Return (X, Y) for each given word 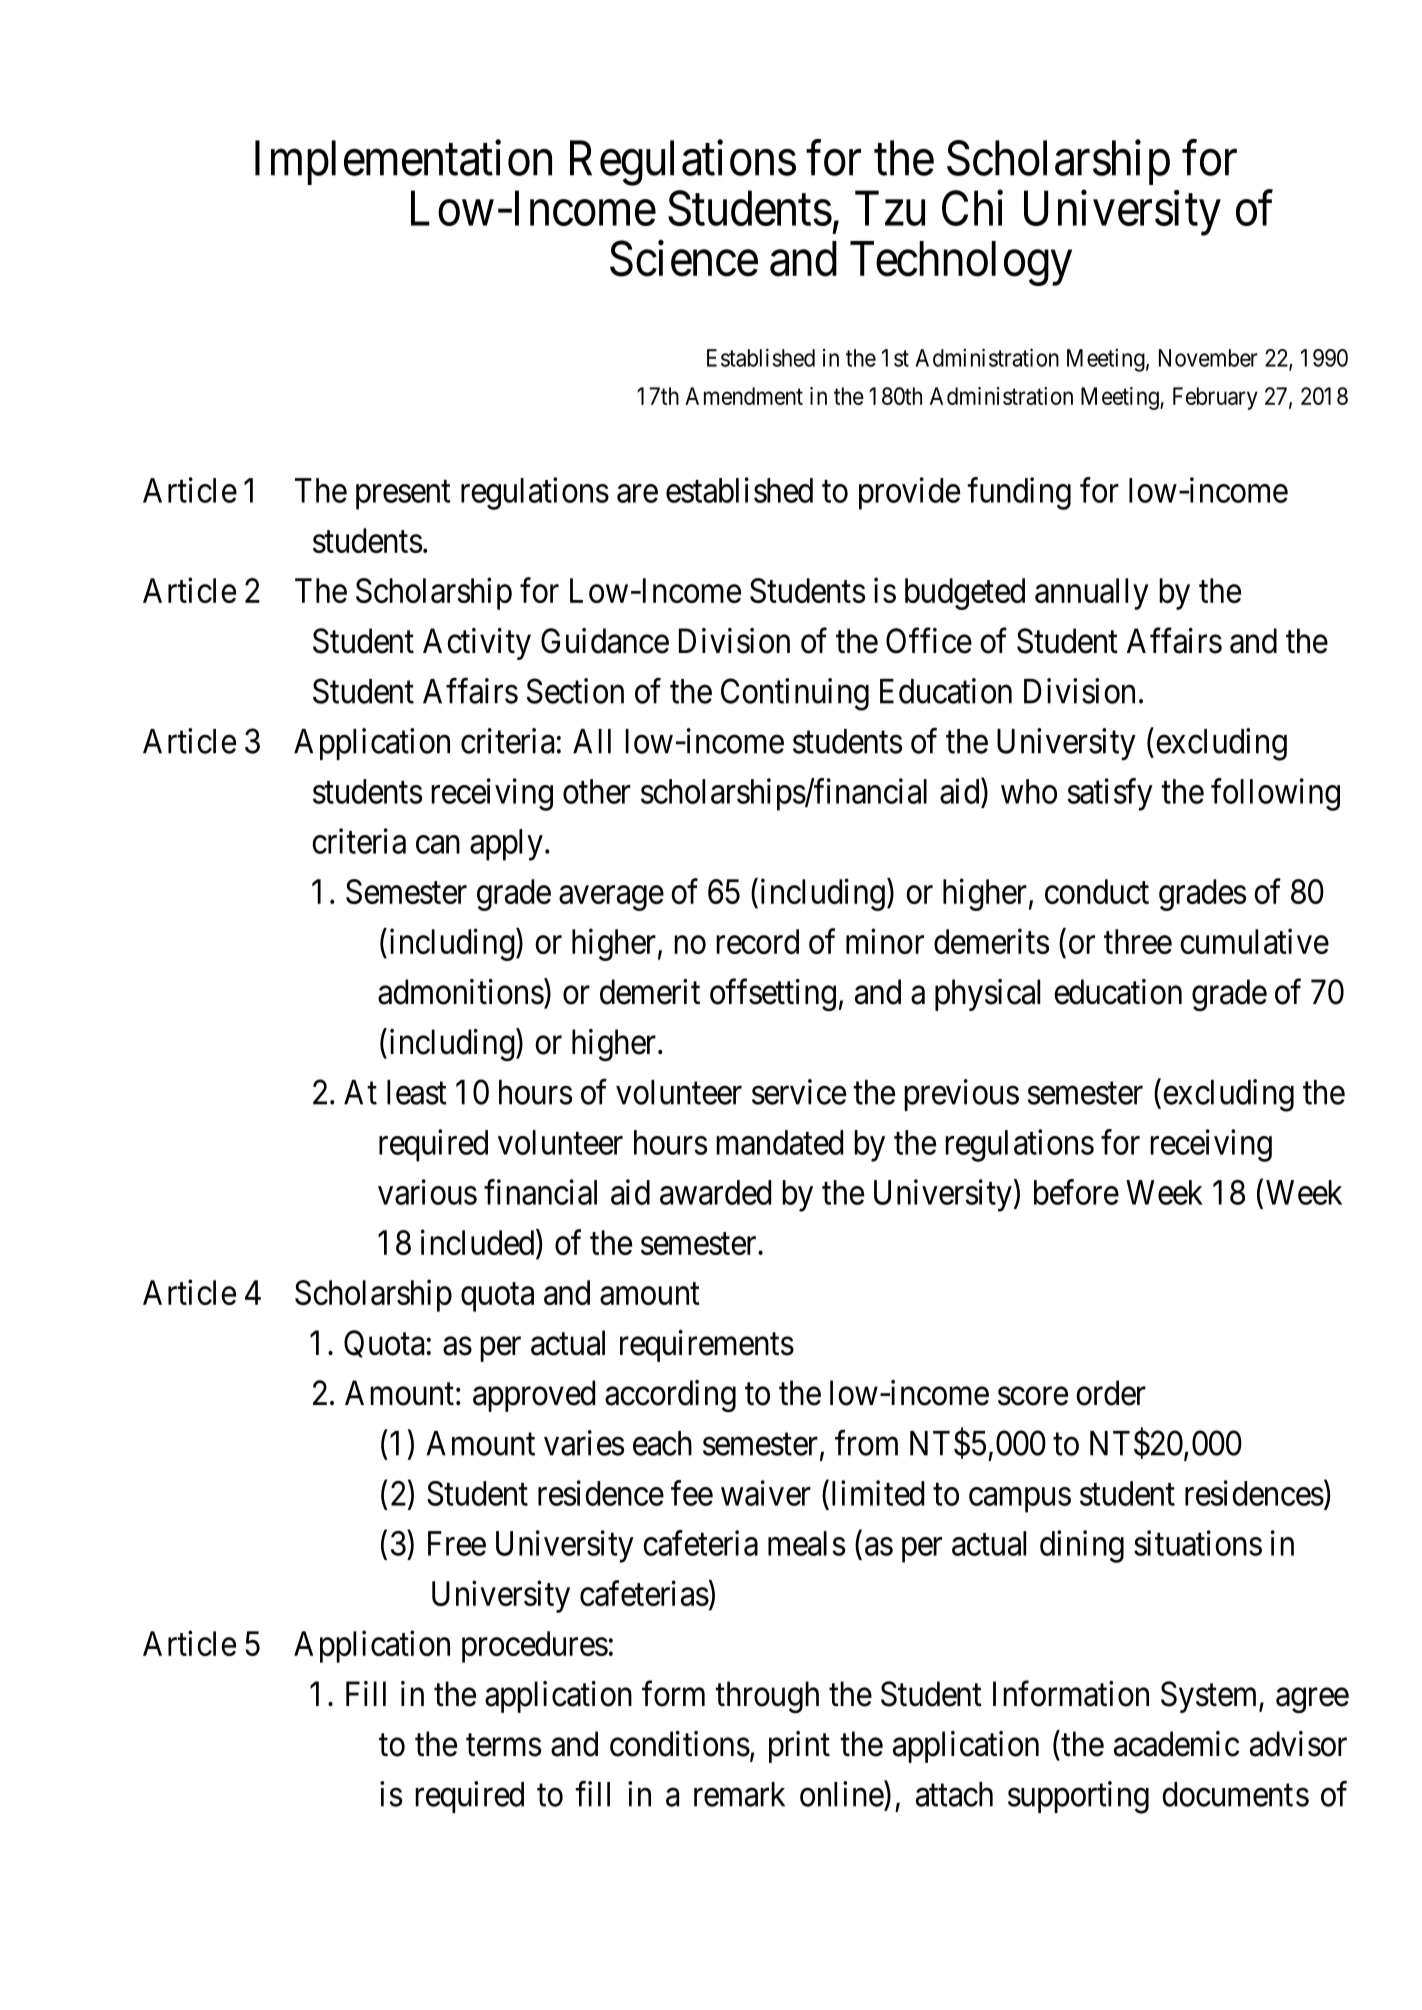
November (1208, 358)
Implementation (403, 162)
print (799, 1747)
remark (739, 1794)
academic (1176, 1744)
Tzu (890, 208)
